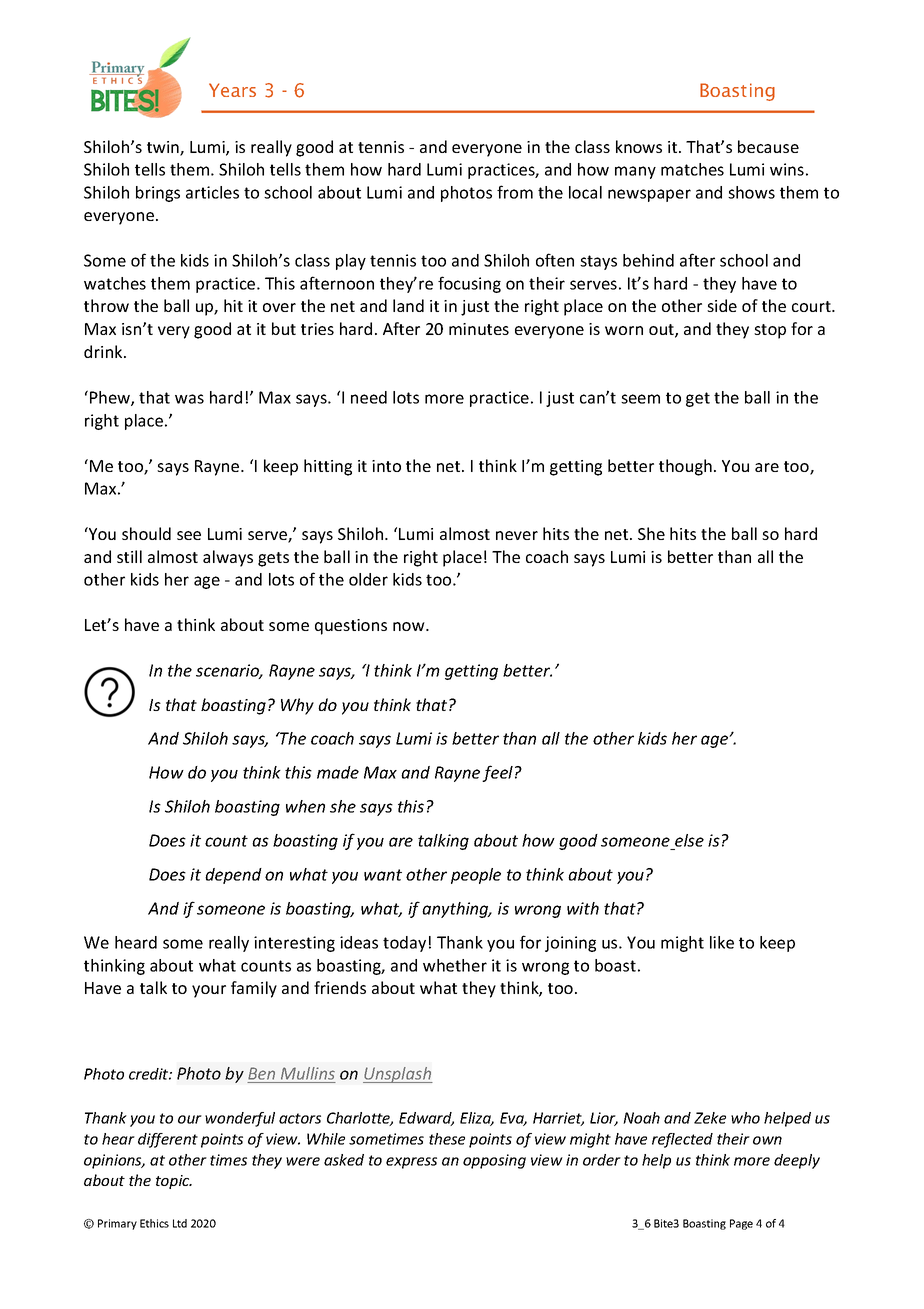 Image resolution: width=924 pixels, height=1309 pixels. Describe the element at coordinates (688, 842) in the screenshot. I see `else` at that location.
